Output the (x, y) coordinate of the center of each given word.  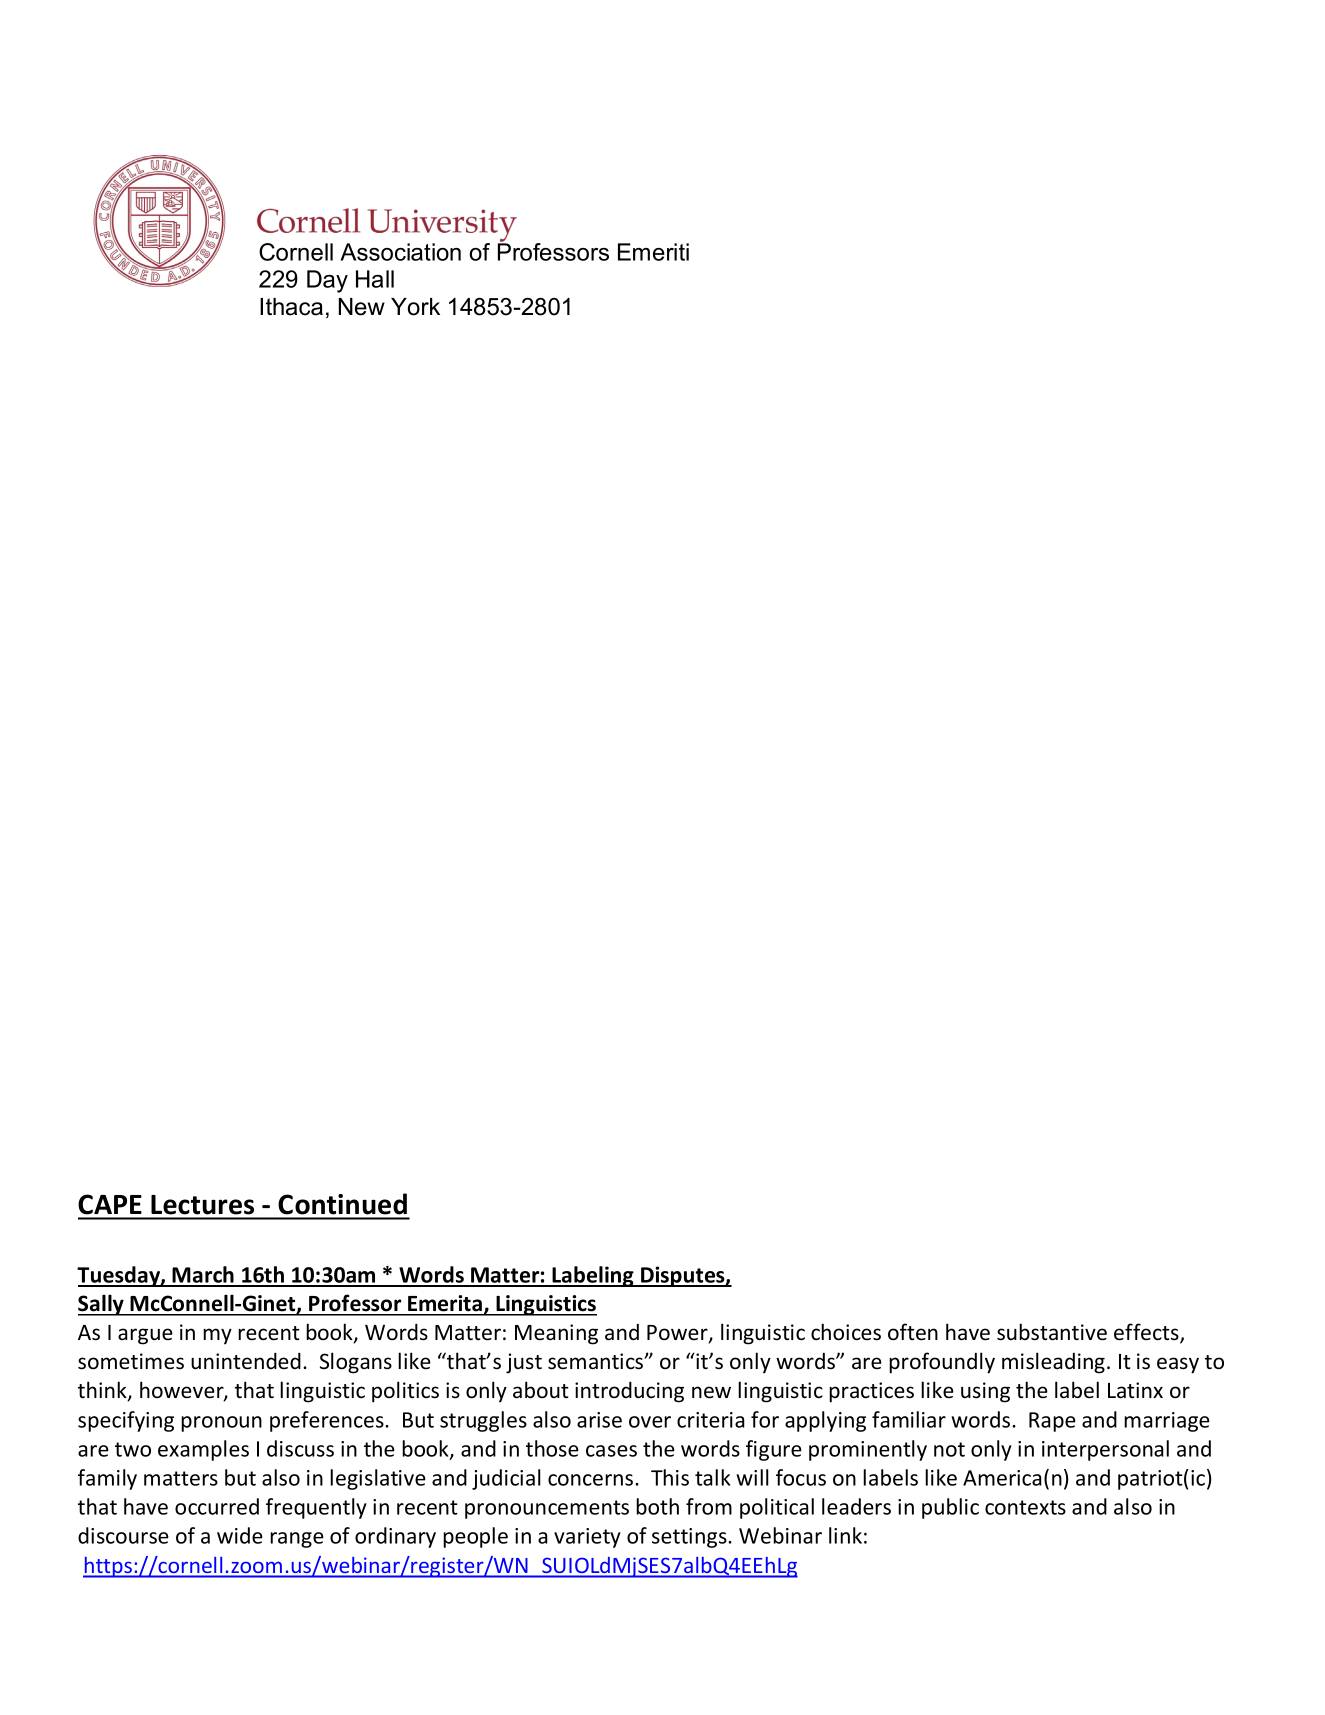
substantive (1052, 1332)
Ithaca (291, 307)
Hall (375, 279)
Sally (102, 1305)
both (657, 1506)
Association (400, 252)
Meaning (556, 1334)
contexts (1025, 1507)
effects (1147, 1333)
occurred (217, 1506)
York (415, 307)
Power (678, 1334)
